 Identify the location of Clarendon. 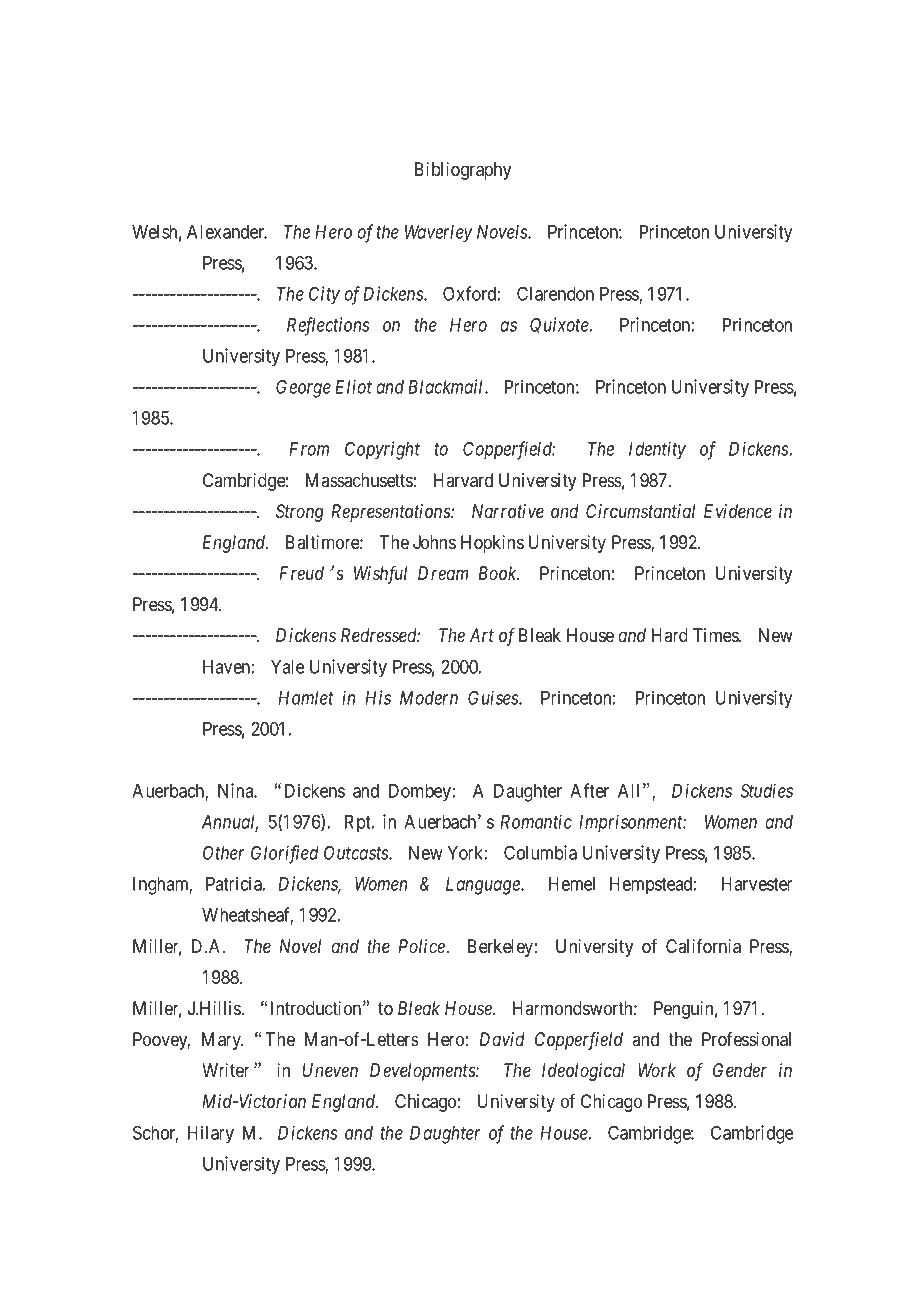
(555, 293).
